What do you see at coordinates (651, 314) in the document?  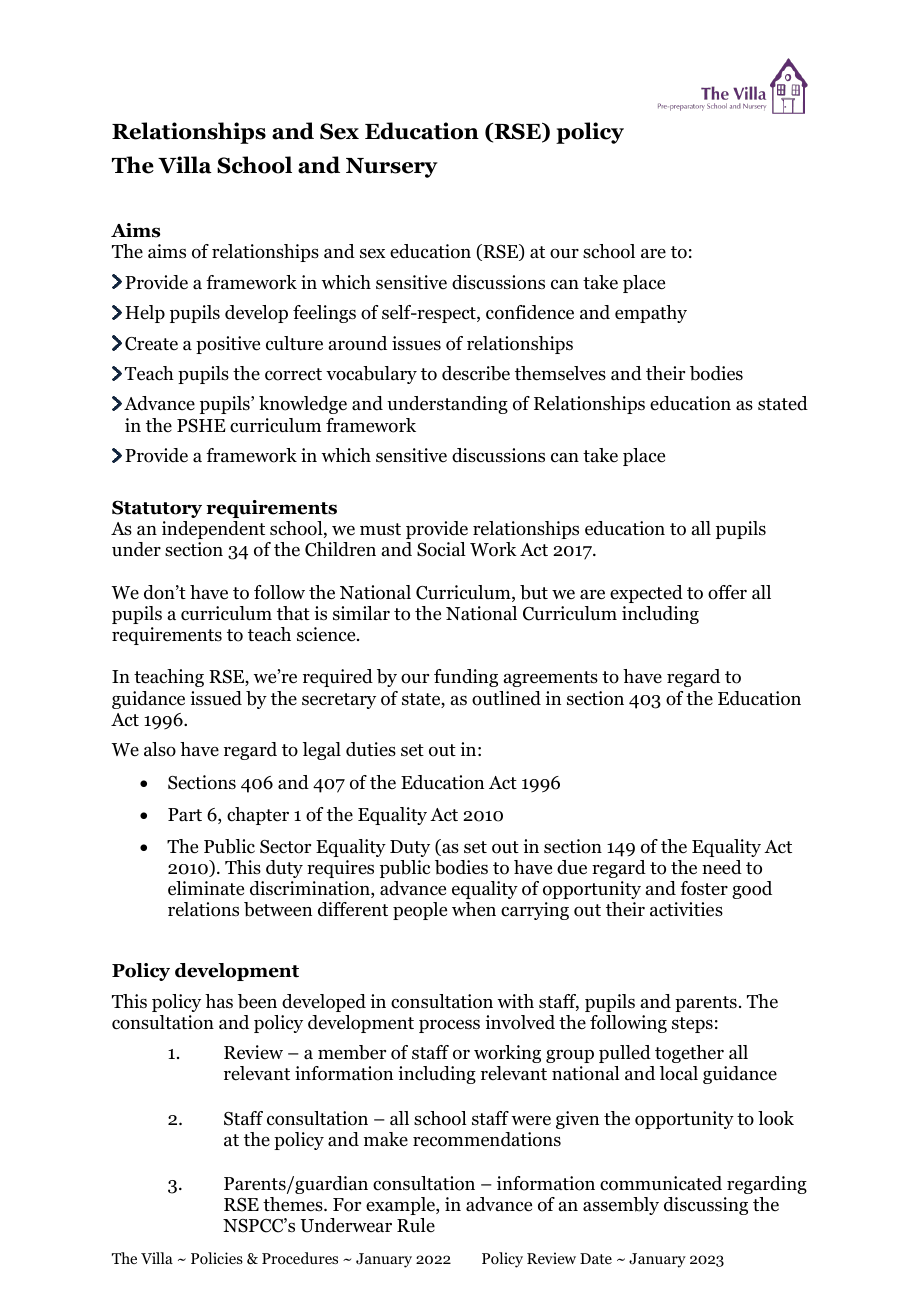 I see `empathy` at bounding box center [651, 314].
